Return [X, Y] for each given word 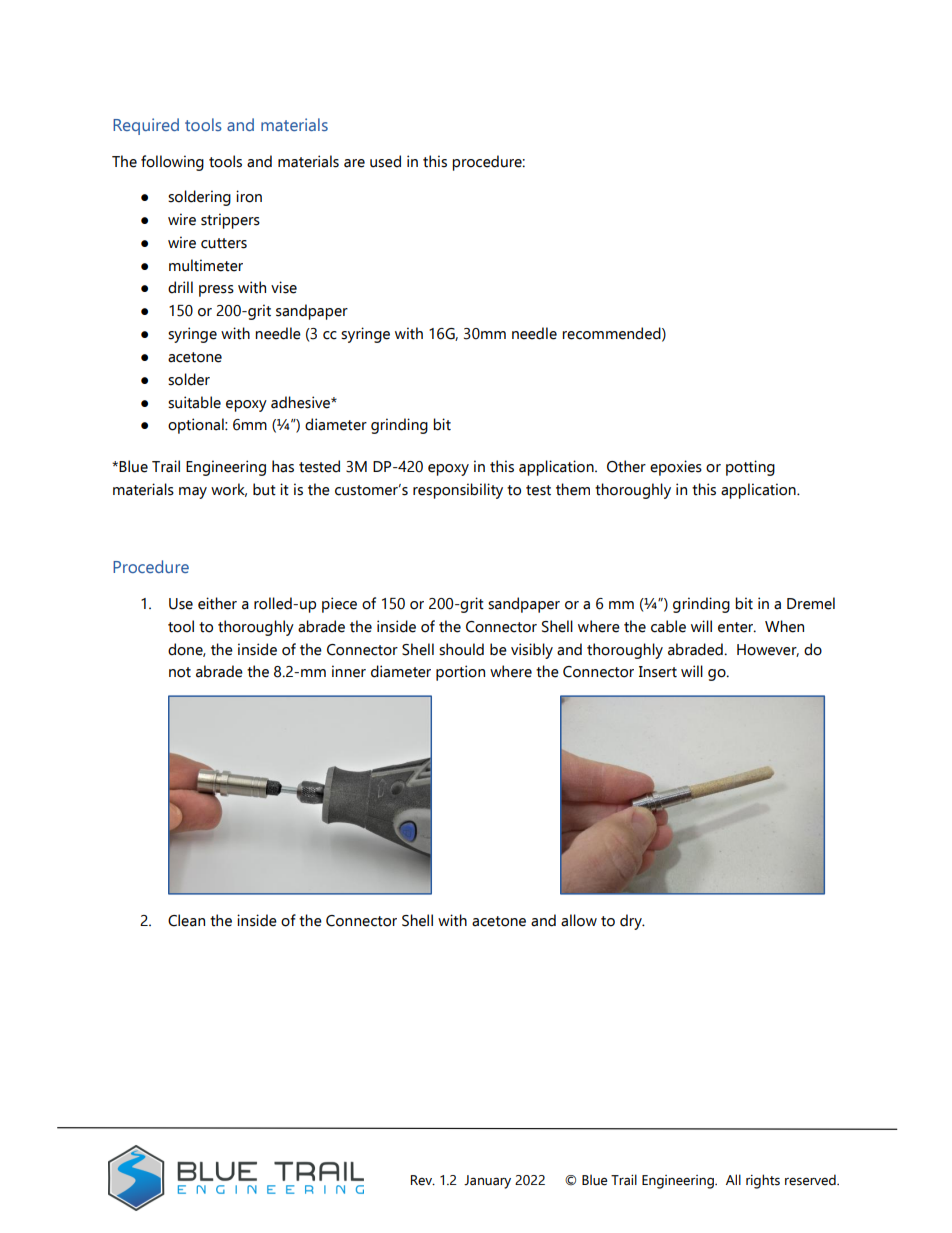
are [354, 163]
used [385, 161]
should [461, 649]
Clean [186, 920]
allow [579, 920]
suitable [194, 402]
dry [632, 922]
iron [249, 196]
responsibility [458, 491]
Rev [423, 1180]
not [180, 672]
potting [750, 468]
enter [737, 627]
